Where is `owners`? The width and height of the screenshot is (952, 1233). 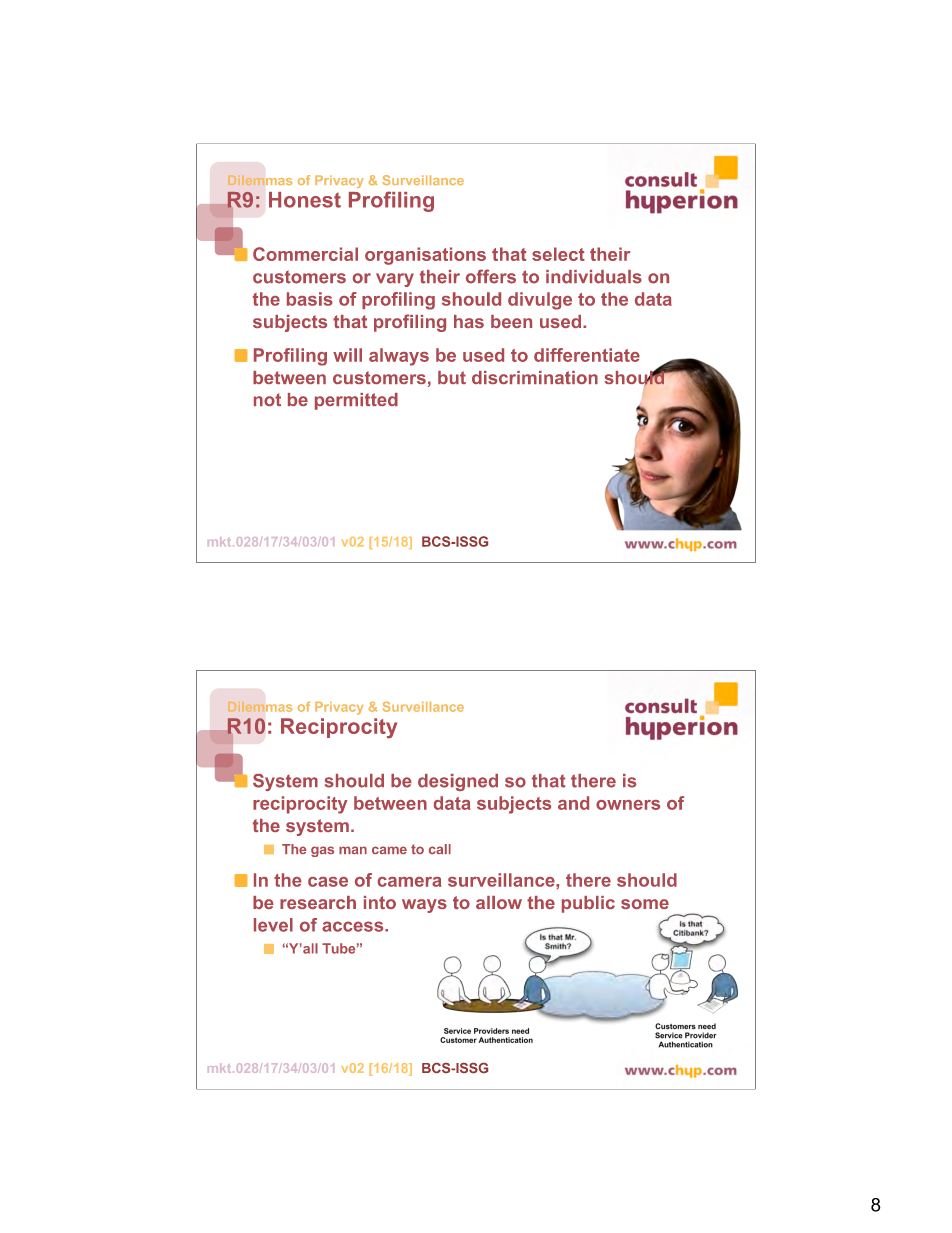 owners is located at coordinates (628, 805).
